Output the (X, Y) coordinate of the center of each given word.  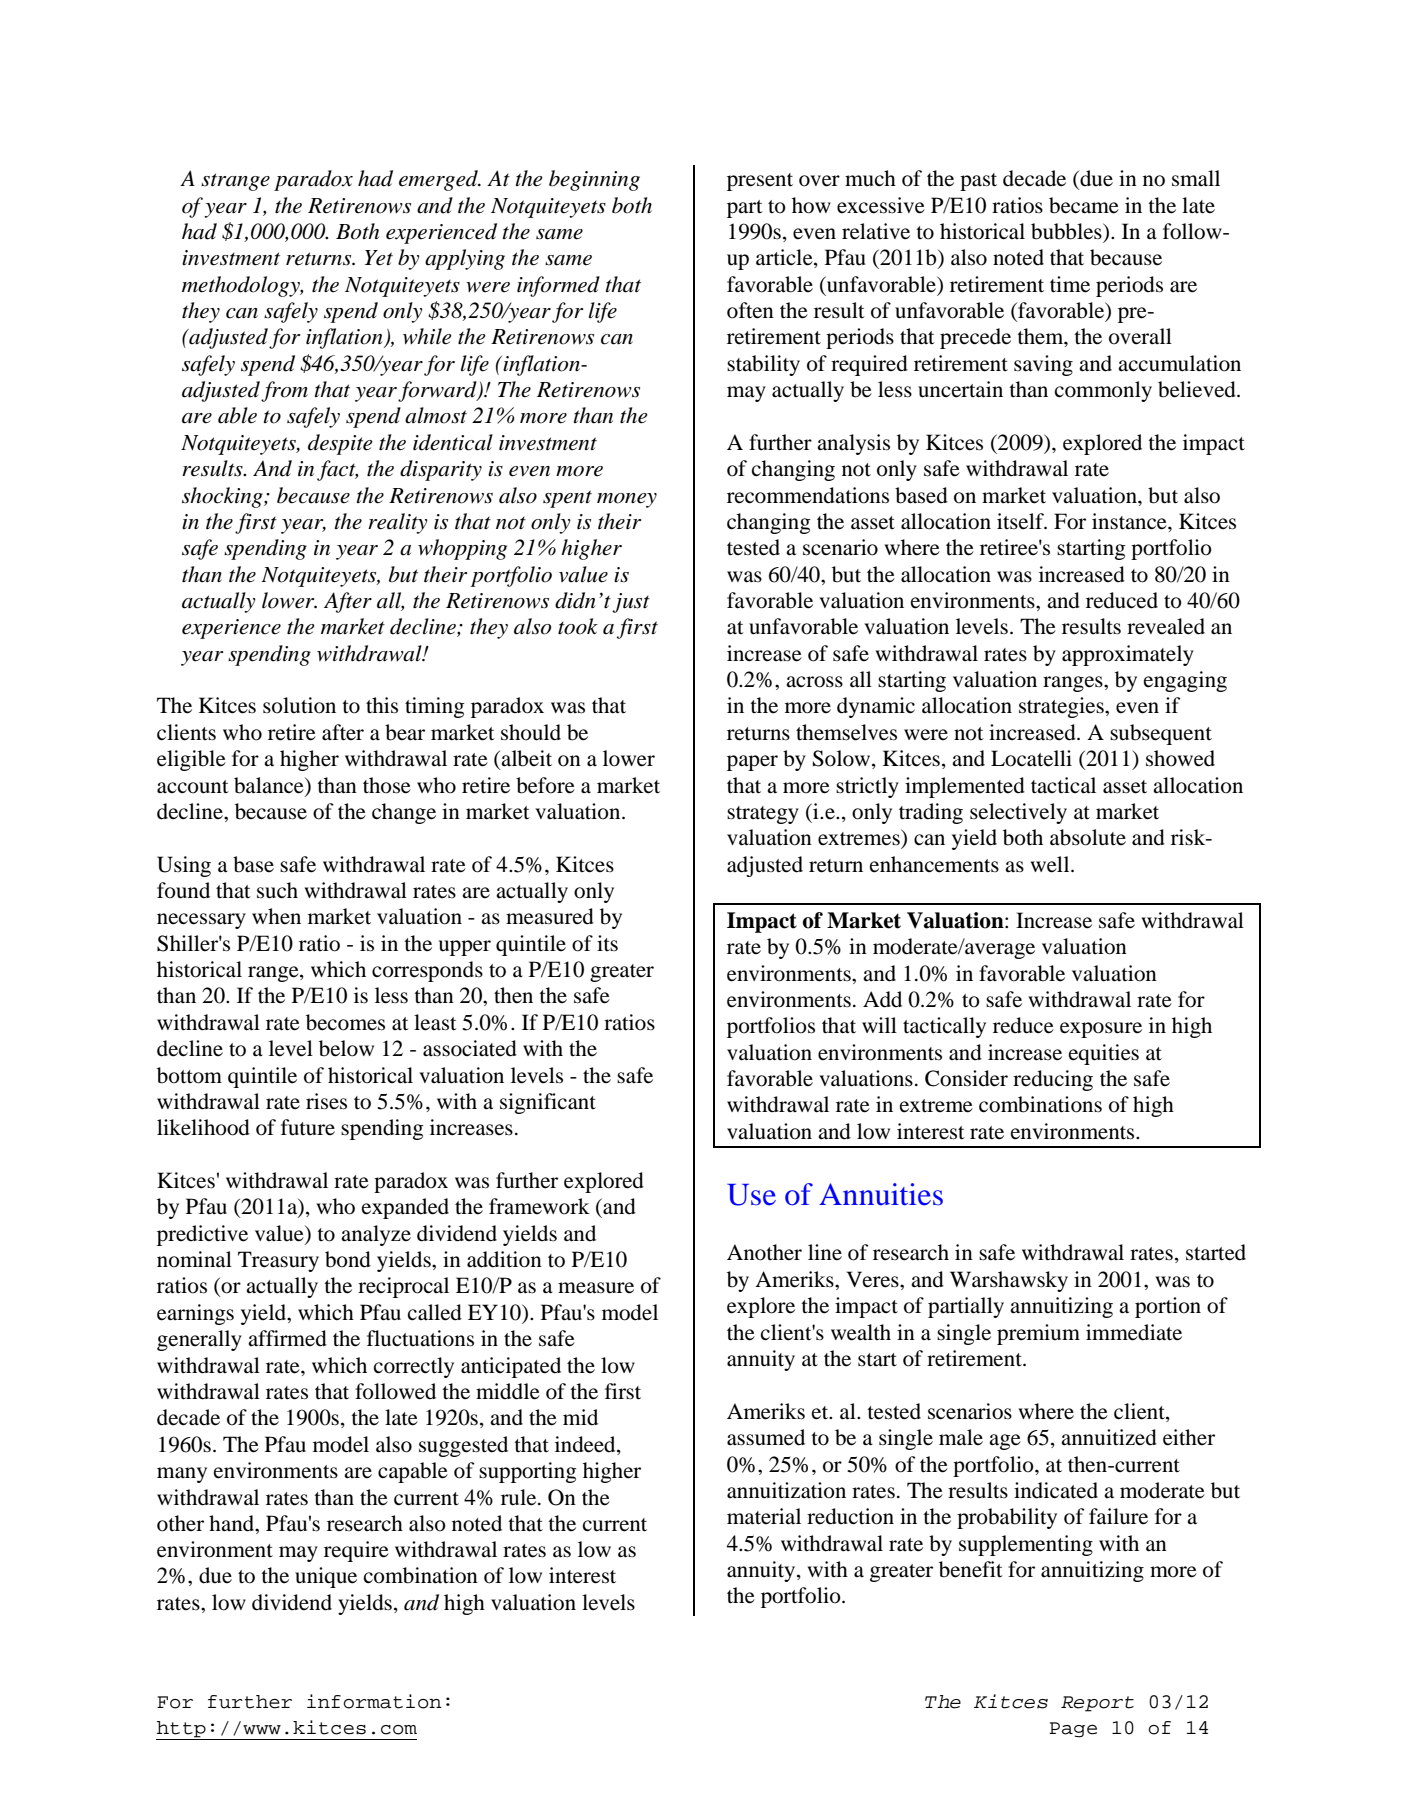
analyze (376, 1235)
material (764, 1516)
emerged (439, 180)
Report (1097, 1704)
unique (326, 1577)
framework (539, 1206)
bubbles (1067, 231)
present (760, 182)
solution (299, 705)
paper (752, 763)
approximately (1128, 655)
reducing (1053, 1080)
